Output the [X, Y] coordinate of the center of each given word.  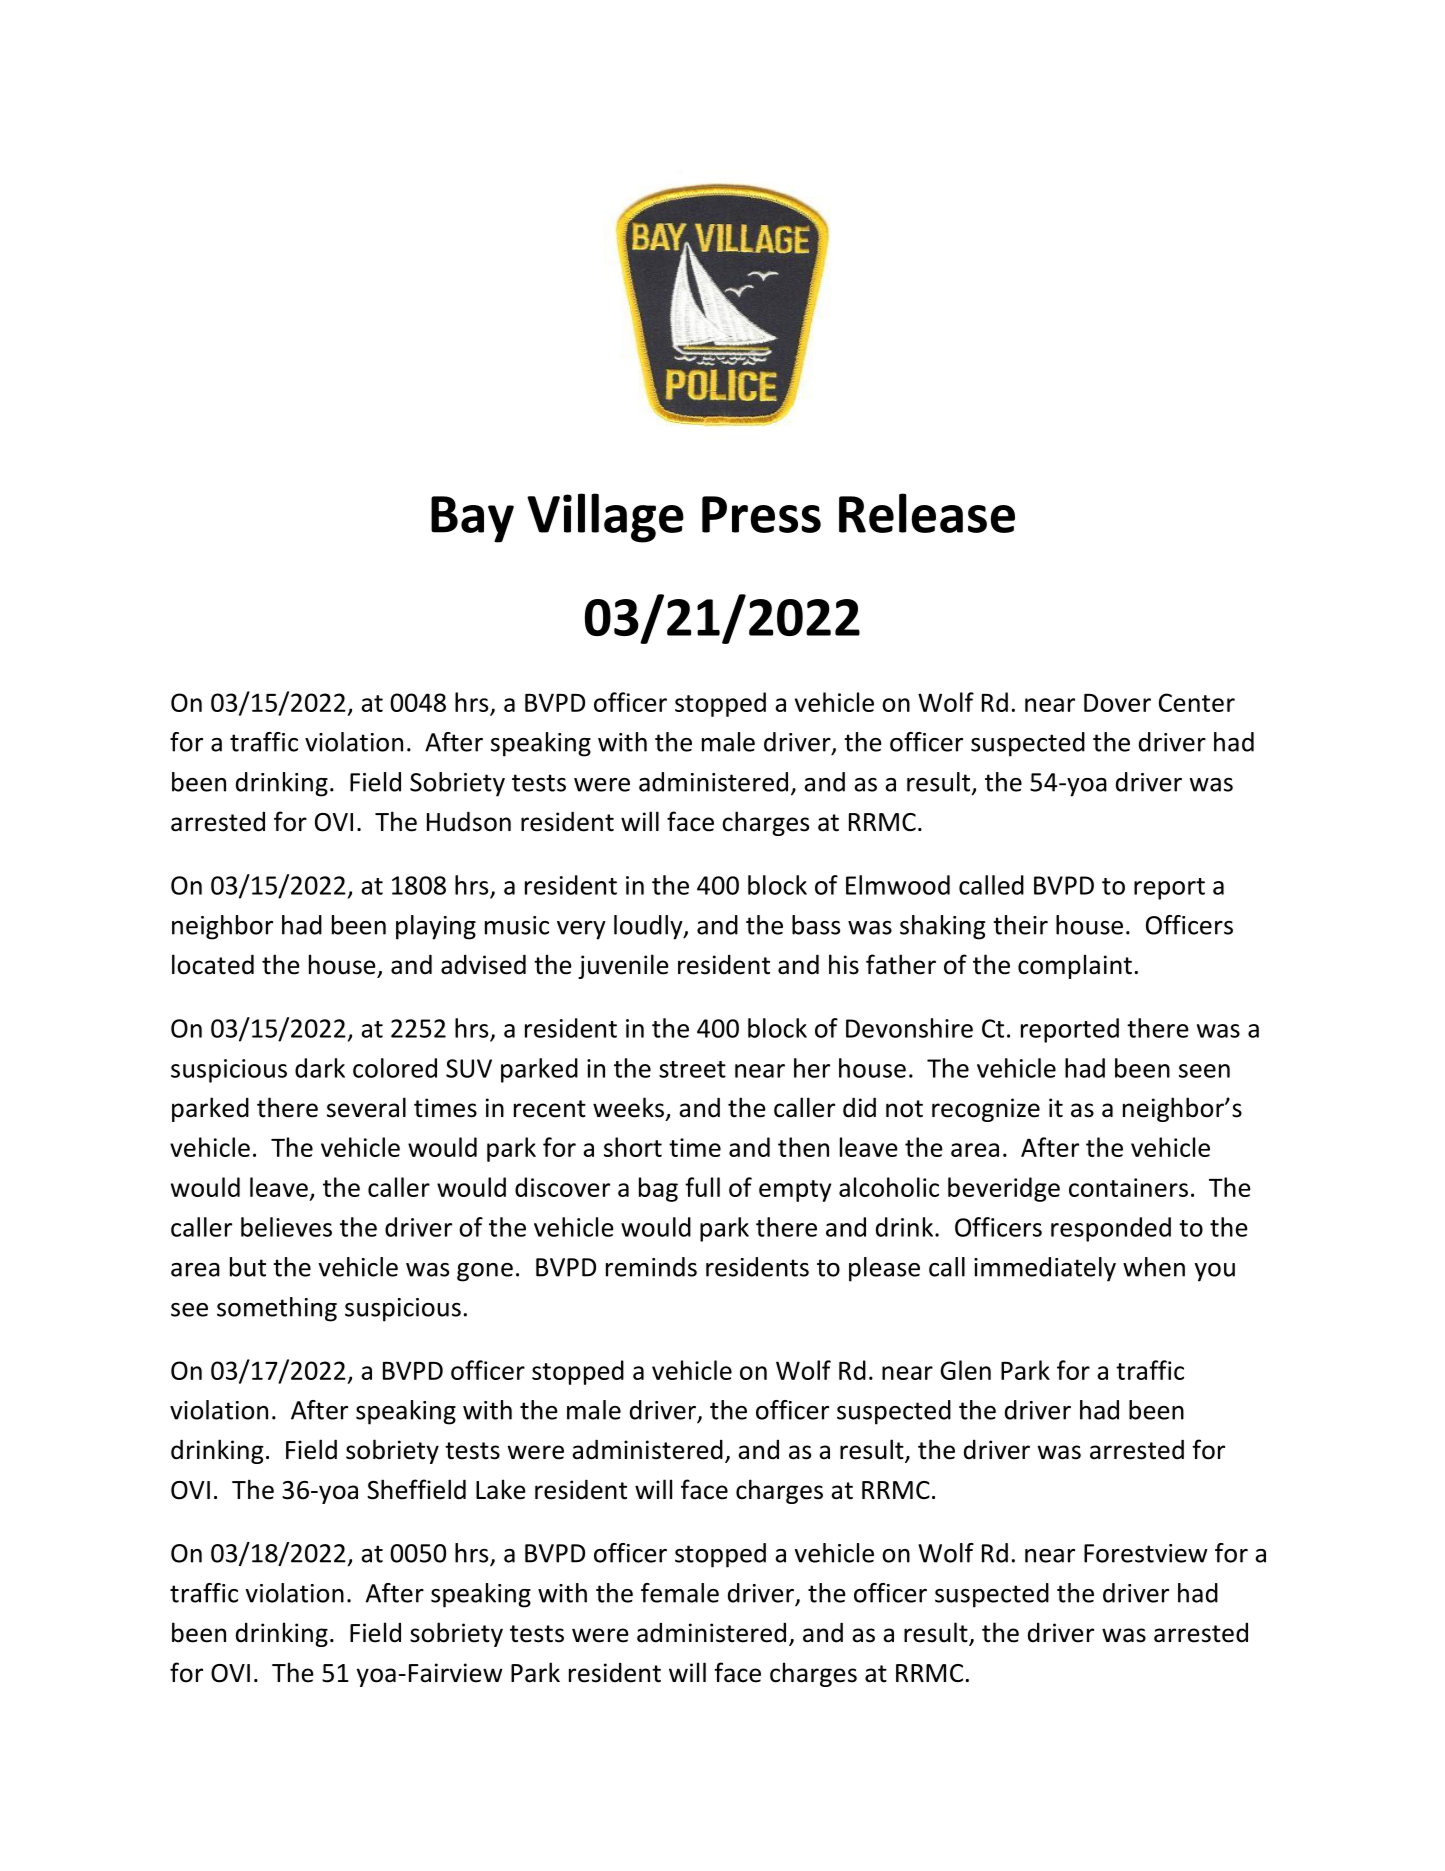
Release [927, 513]
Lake [501, 1489]
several [366, 1107]
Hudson [469, 821]
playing [436, 927]
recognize [986, 1110]
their [1020, 925]
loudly [649, 927]
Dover [1117, 703]
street [692, 1069]
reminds [651, 1267]
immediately [1045, 1269]
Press [761, 514]
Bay [472, 519]
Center [1197, 702]
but [248, 1267]
